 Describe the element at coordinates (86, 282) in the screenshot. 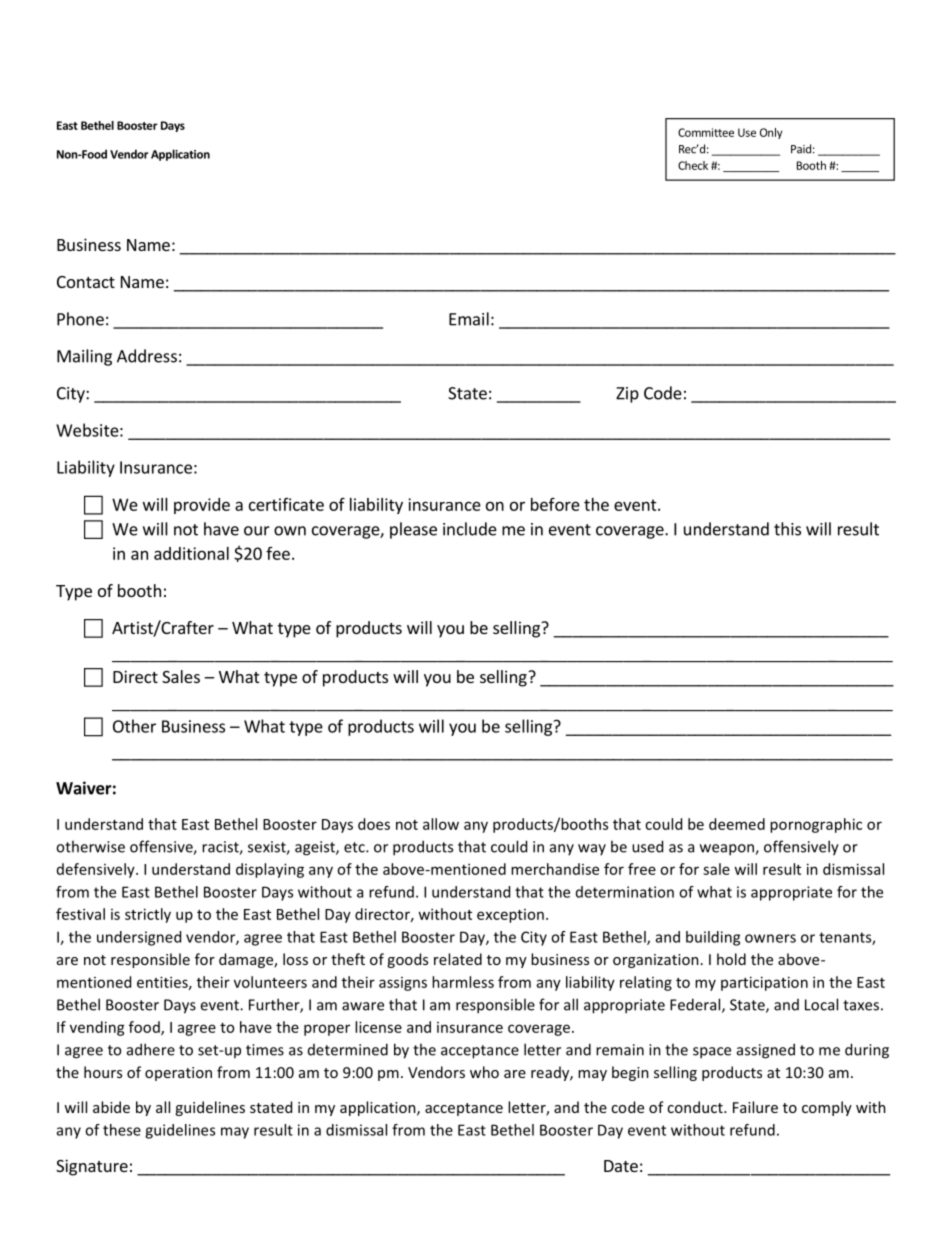

I see `Contact` at that location.
